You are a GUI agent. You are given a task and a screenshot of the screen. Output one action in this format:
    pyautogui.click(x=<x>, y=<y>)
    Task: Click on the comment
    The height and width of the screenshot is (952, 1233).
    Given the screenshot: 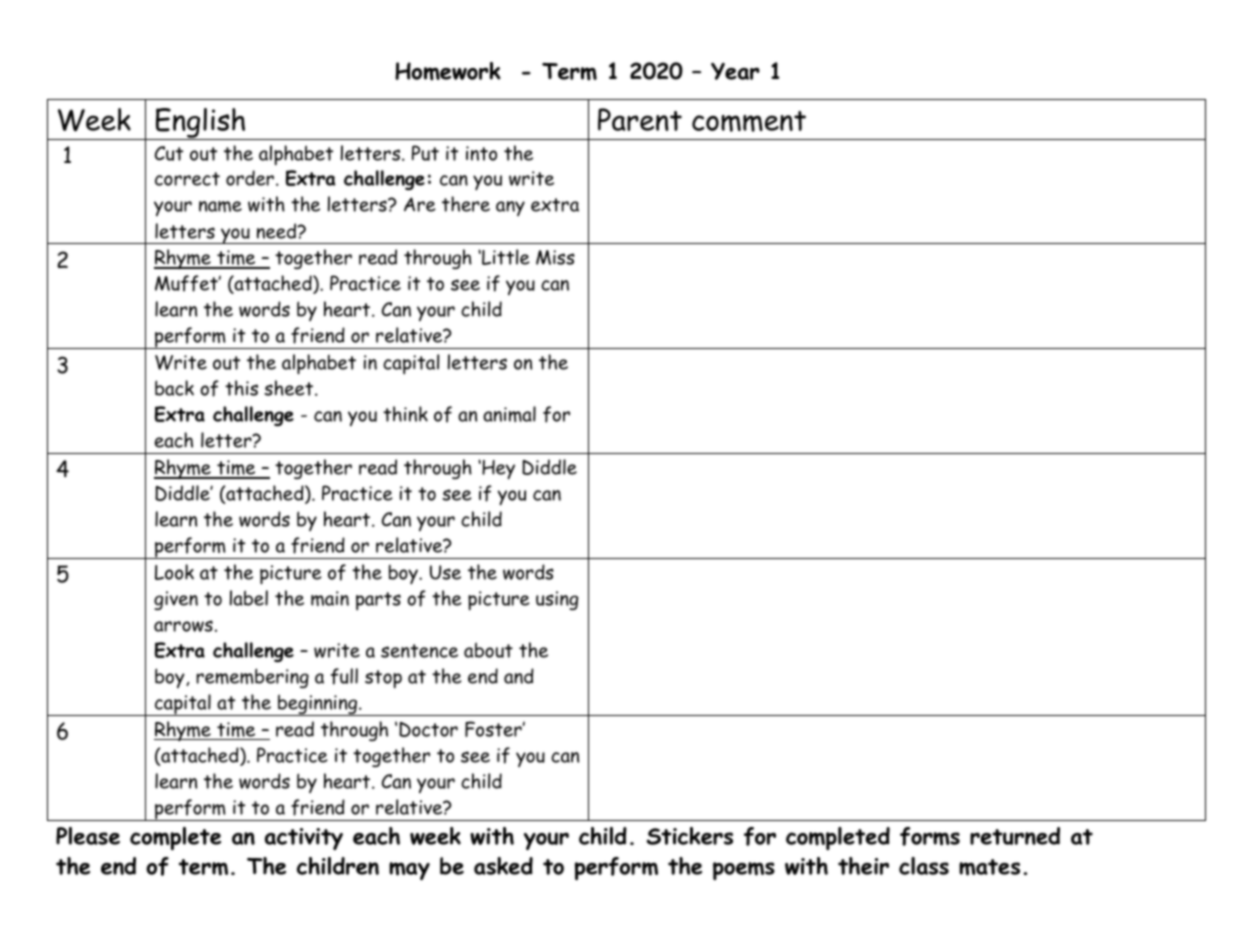 What is the action you would take?
    pyautogui.click(x=749, y=121)
